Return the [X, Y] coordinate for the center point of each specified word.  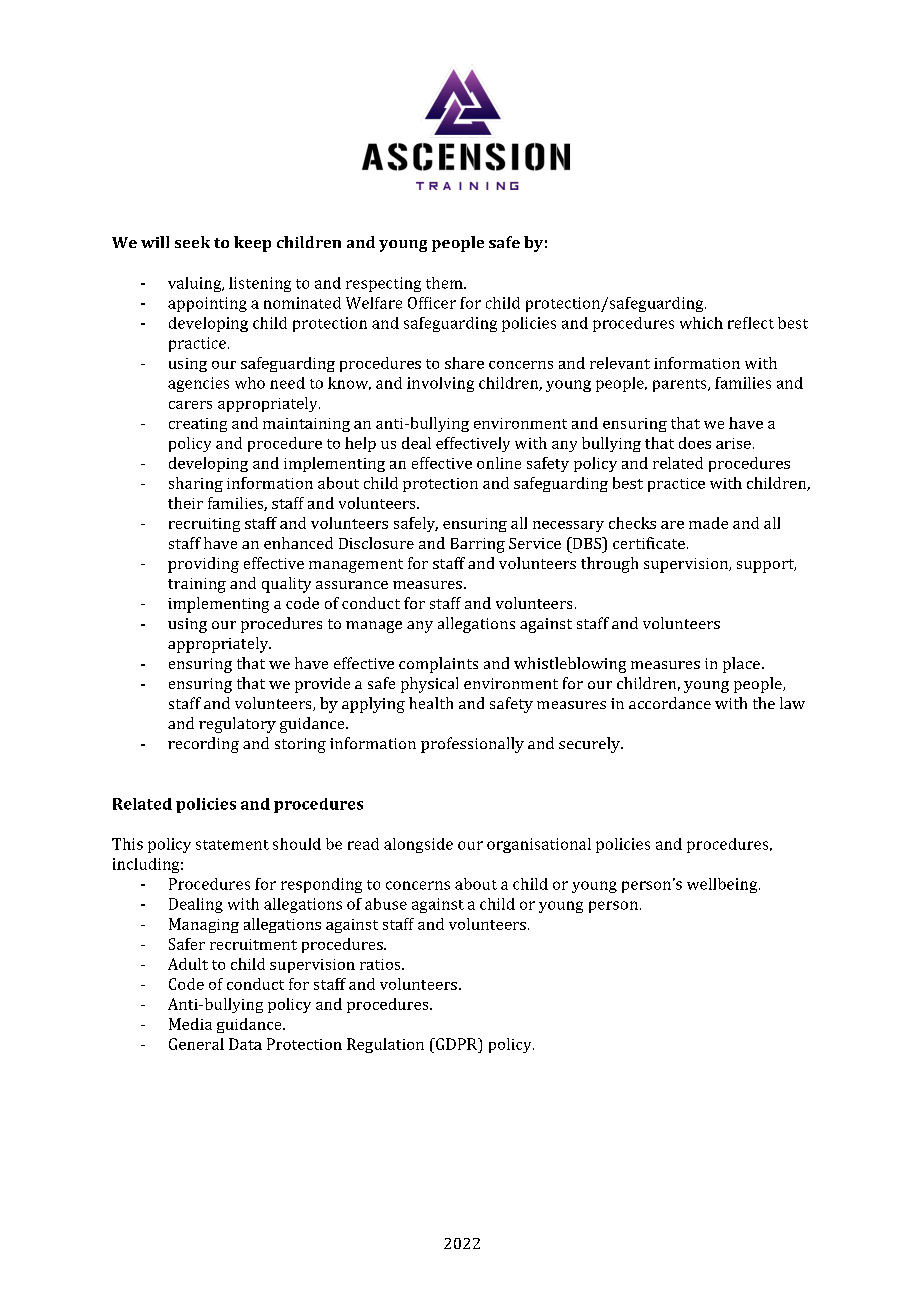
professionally [472, 745]
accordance [670, 703]
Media [190, 1024]
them [445, 283]
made [708, 523]
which [701, 323]
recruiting [204, 525]
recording [203, 745]
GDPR [457, 1044]
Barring [478, 545]
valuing [196, 284]
